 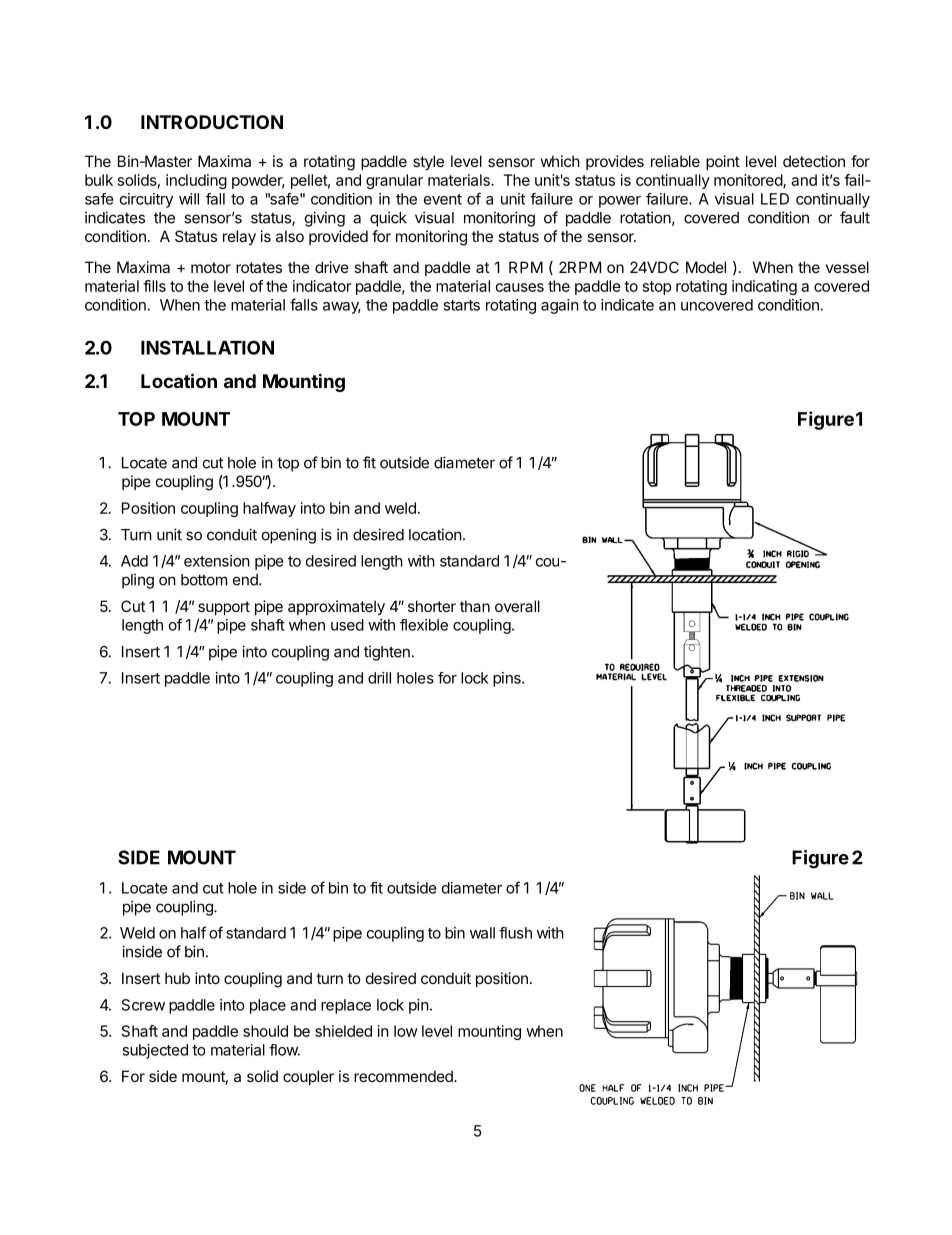 What do you see at coordinates (196, 181) in the screenshot?
I see `including` at bounding box center [196, 181].
